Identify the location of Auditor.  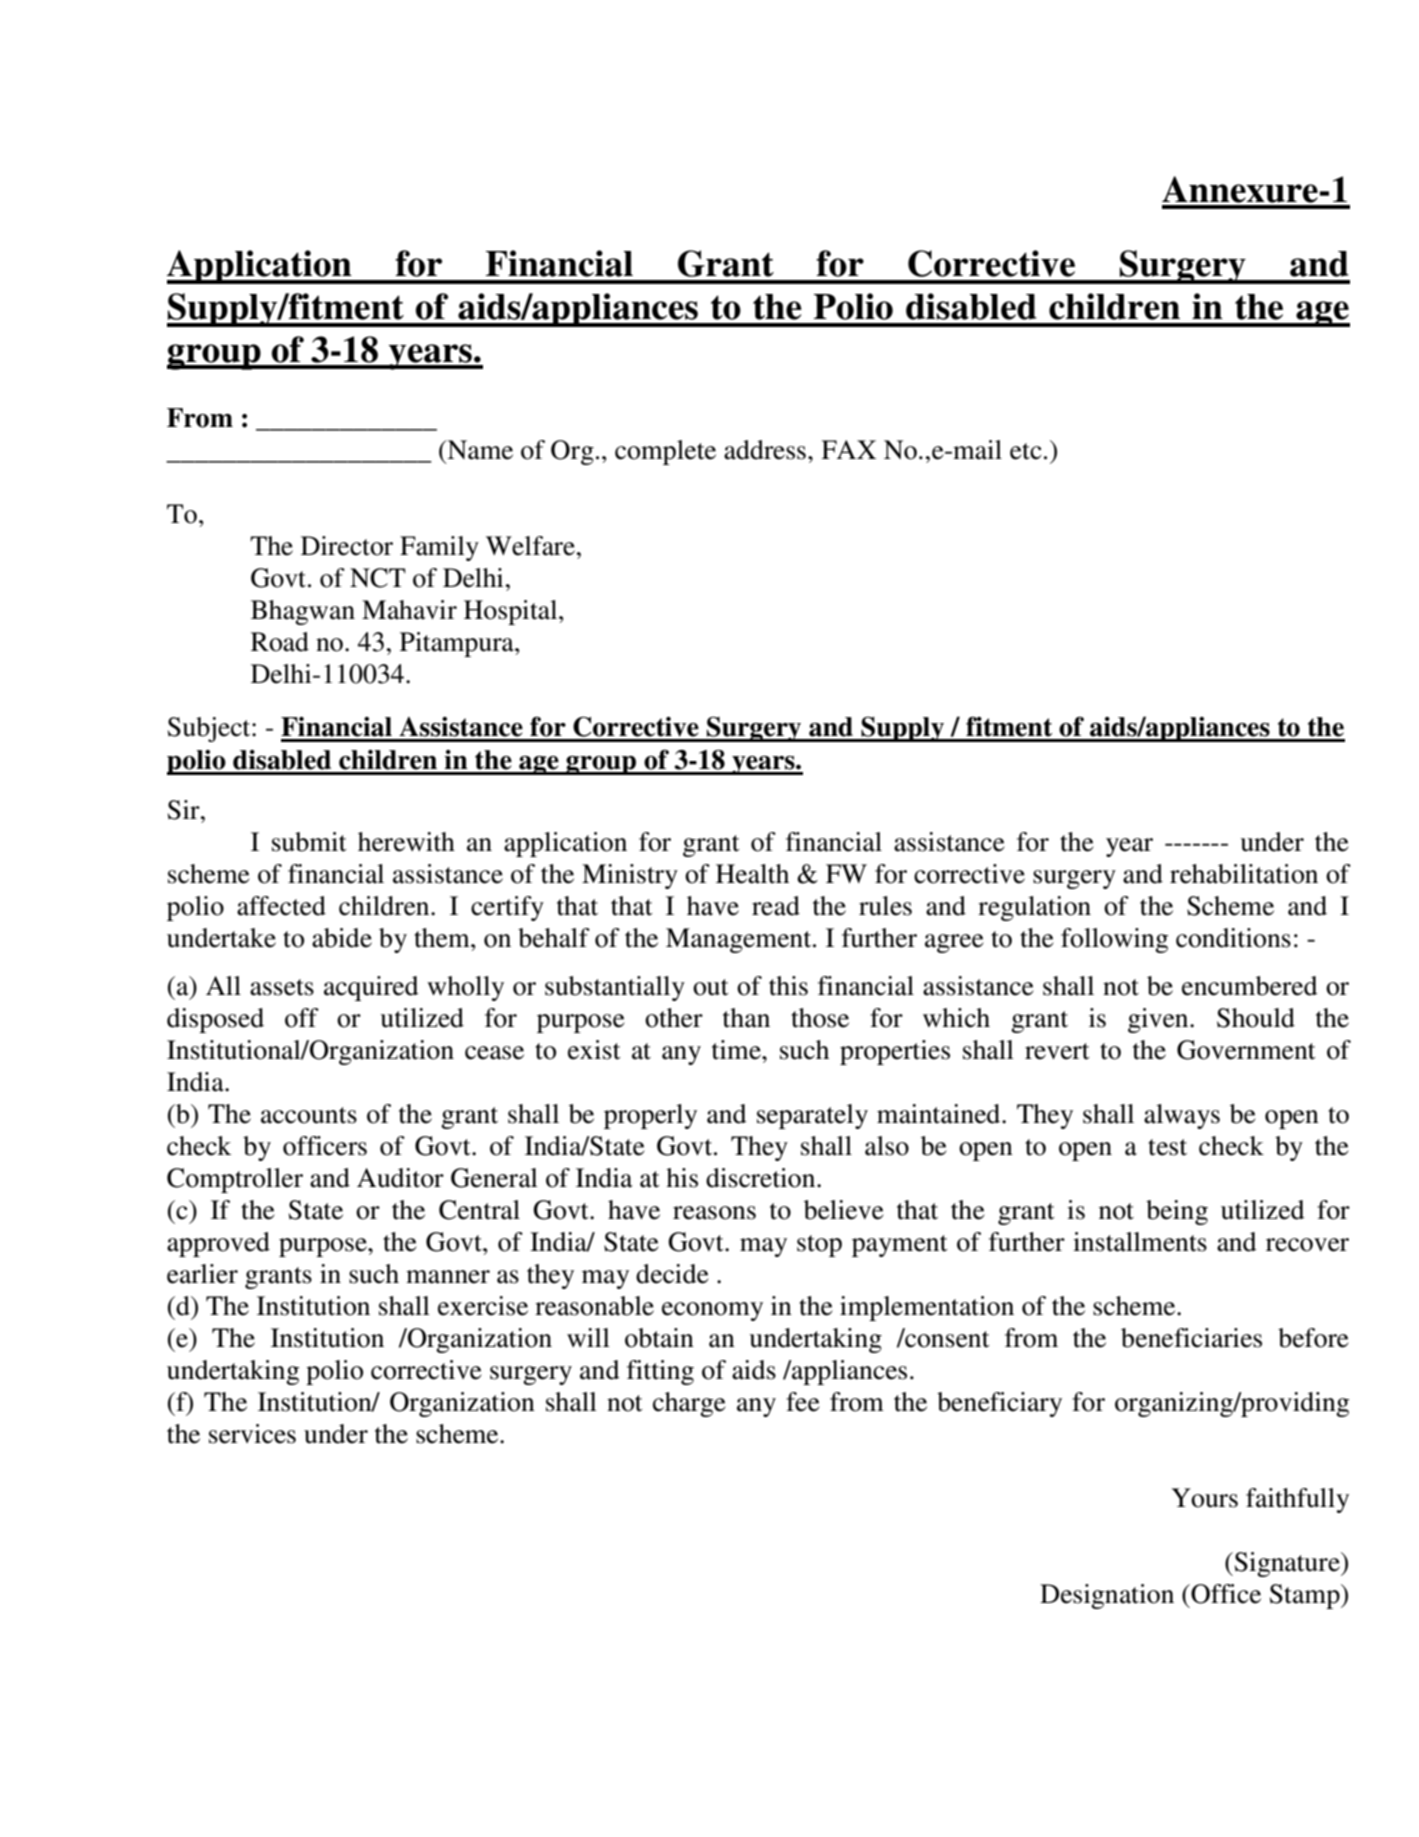
(400, 1178).
